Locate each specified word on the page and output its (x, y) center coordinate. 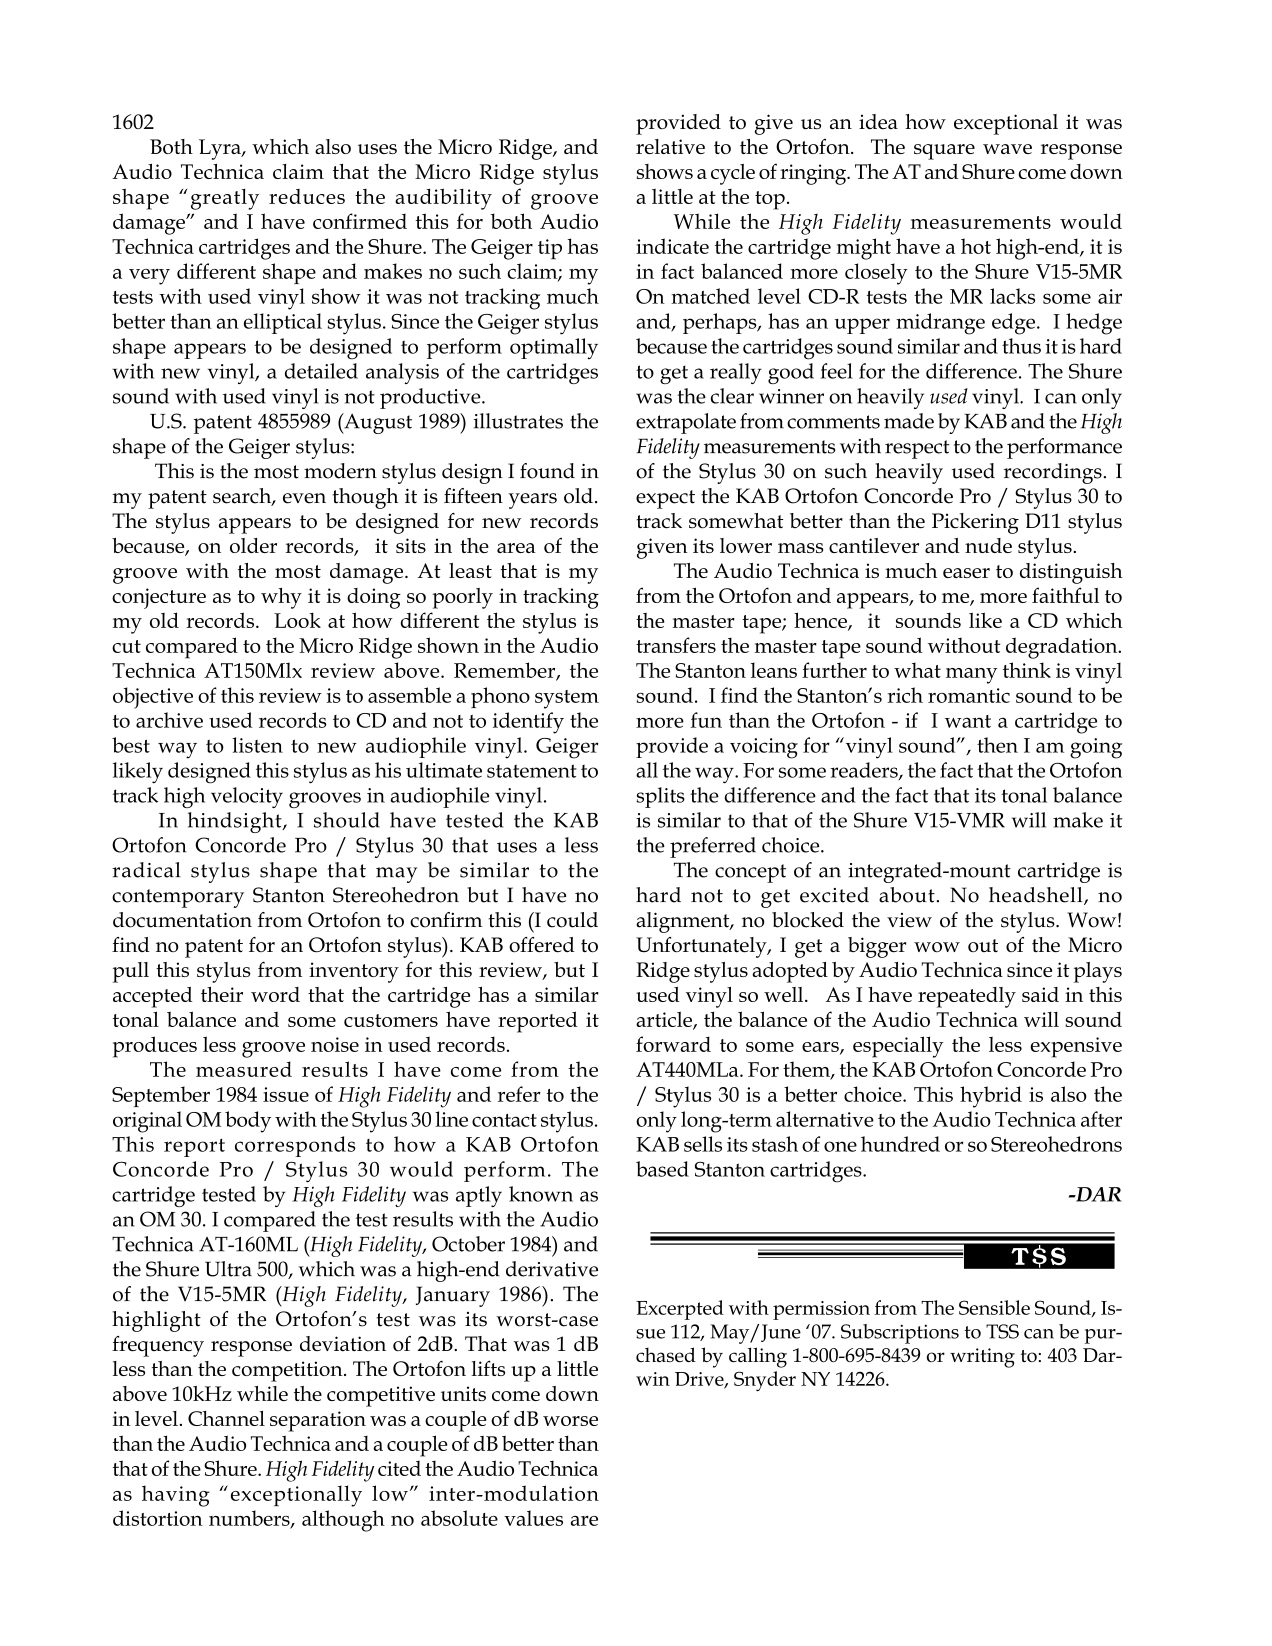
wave (1007, 149)
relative (670, 146)
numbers (250, 1519)
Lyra (221, 149)
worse (570, 1421)
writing (982, 1358)
